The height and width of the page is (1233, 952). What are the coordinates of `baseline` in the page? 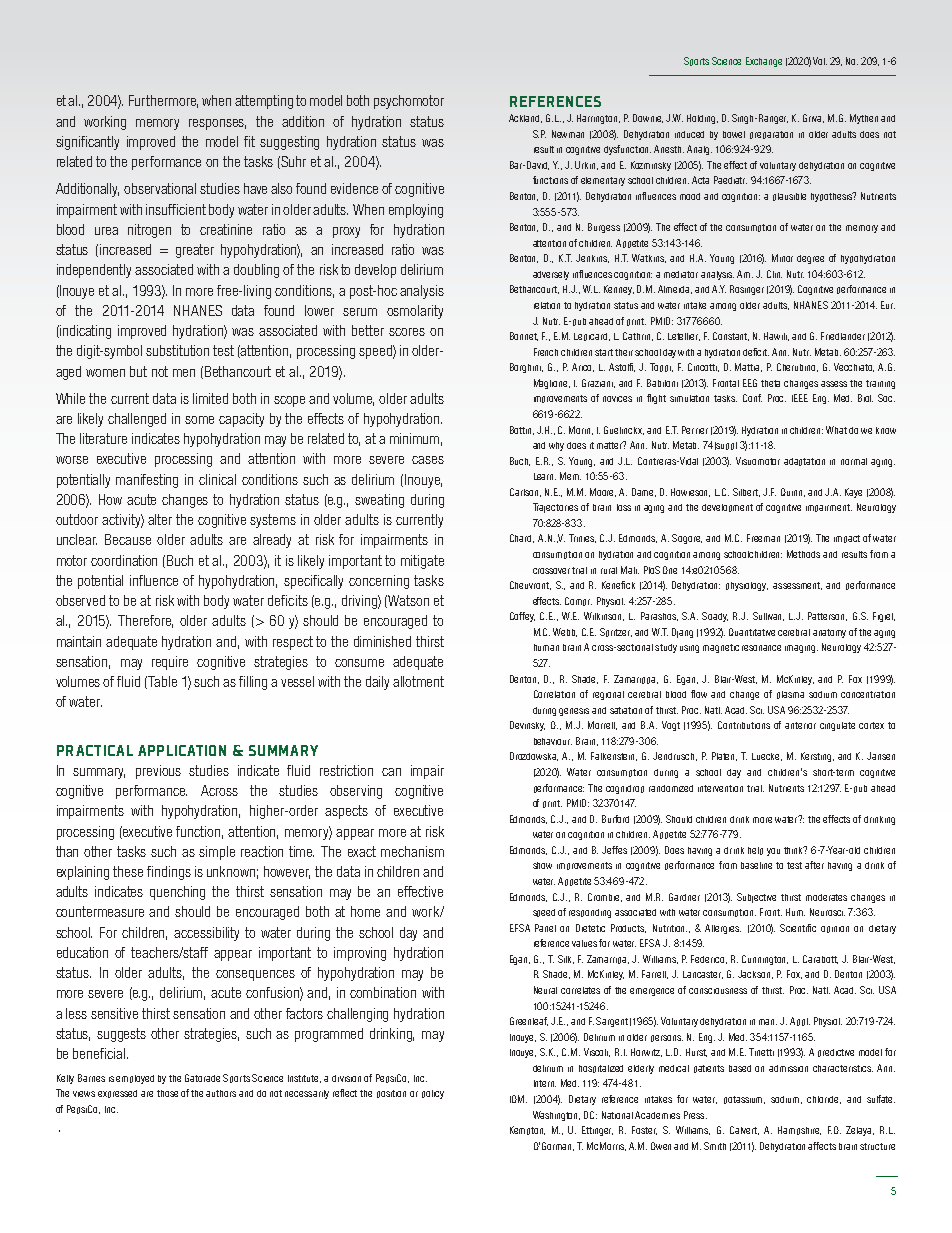 It's located at (756, 865).
